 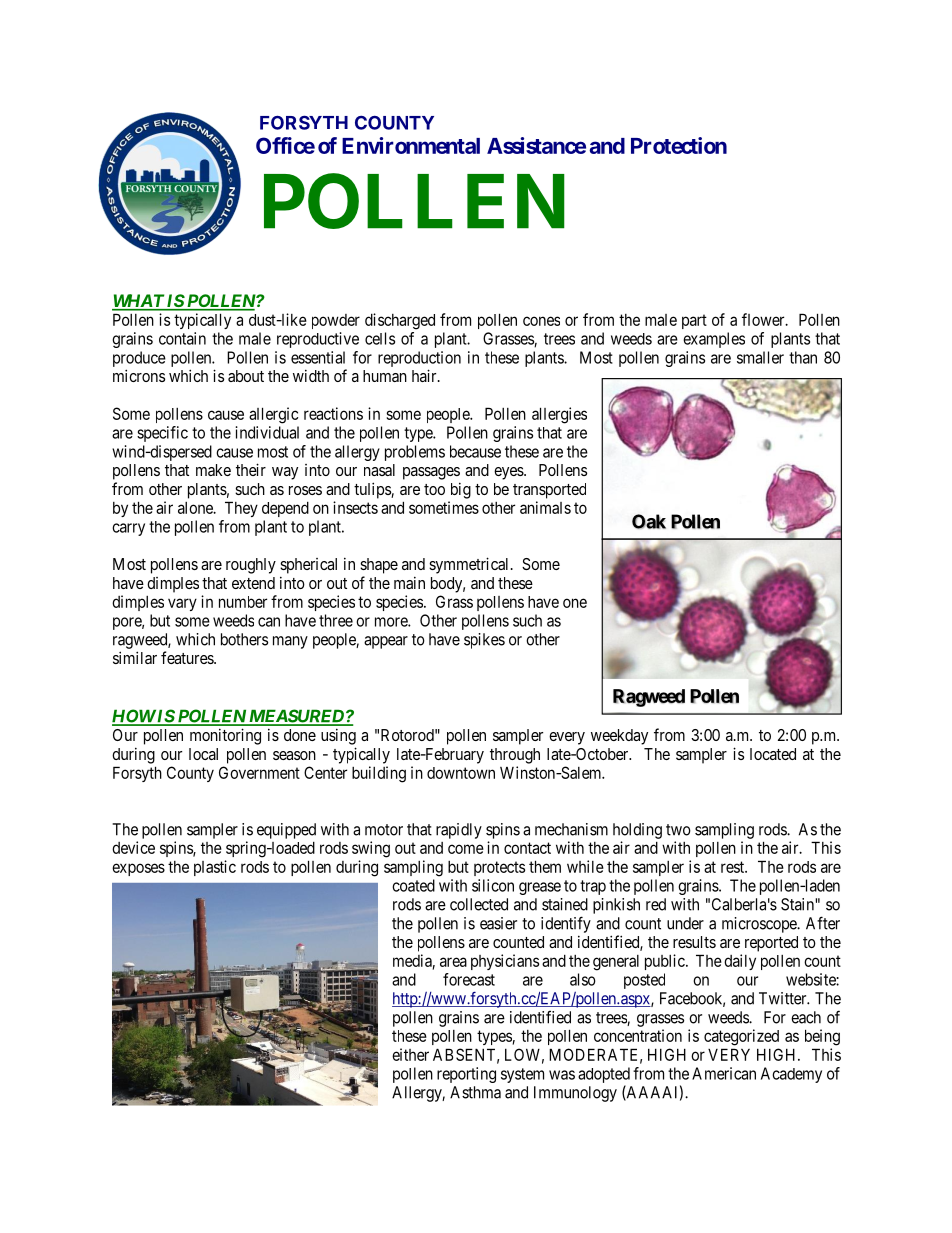 What do you see at coordinates (484, 641) in the page?
I see `spikes` at bounding box center [484, 641].
